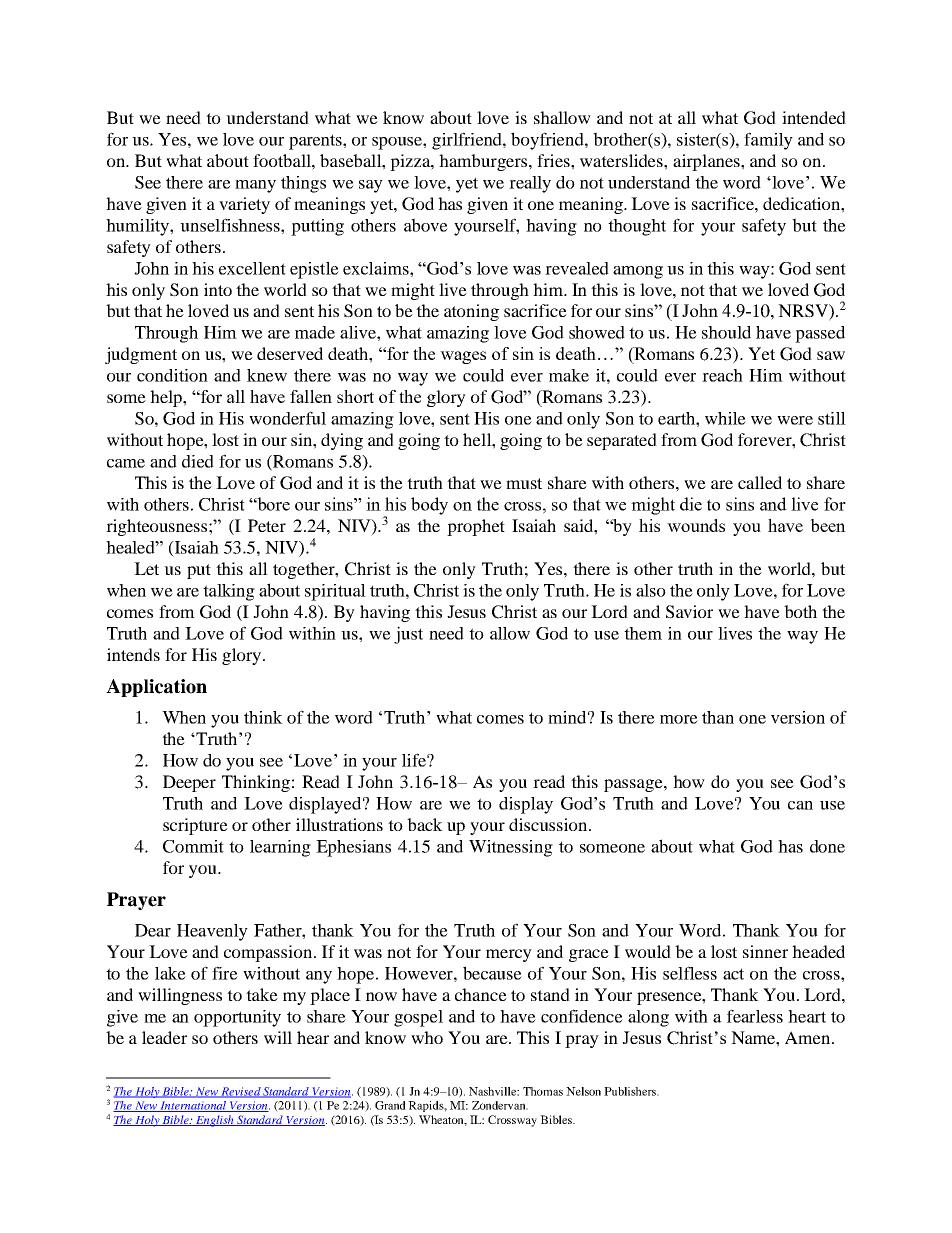 The width and height of the document is (952, 1233). What do you see at coordinates (543, 1091) in the document?
I see `Thomas` at bounding box center [543, 1091].
